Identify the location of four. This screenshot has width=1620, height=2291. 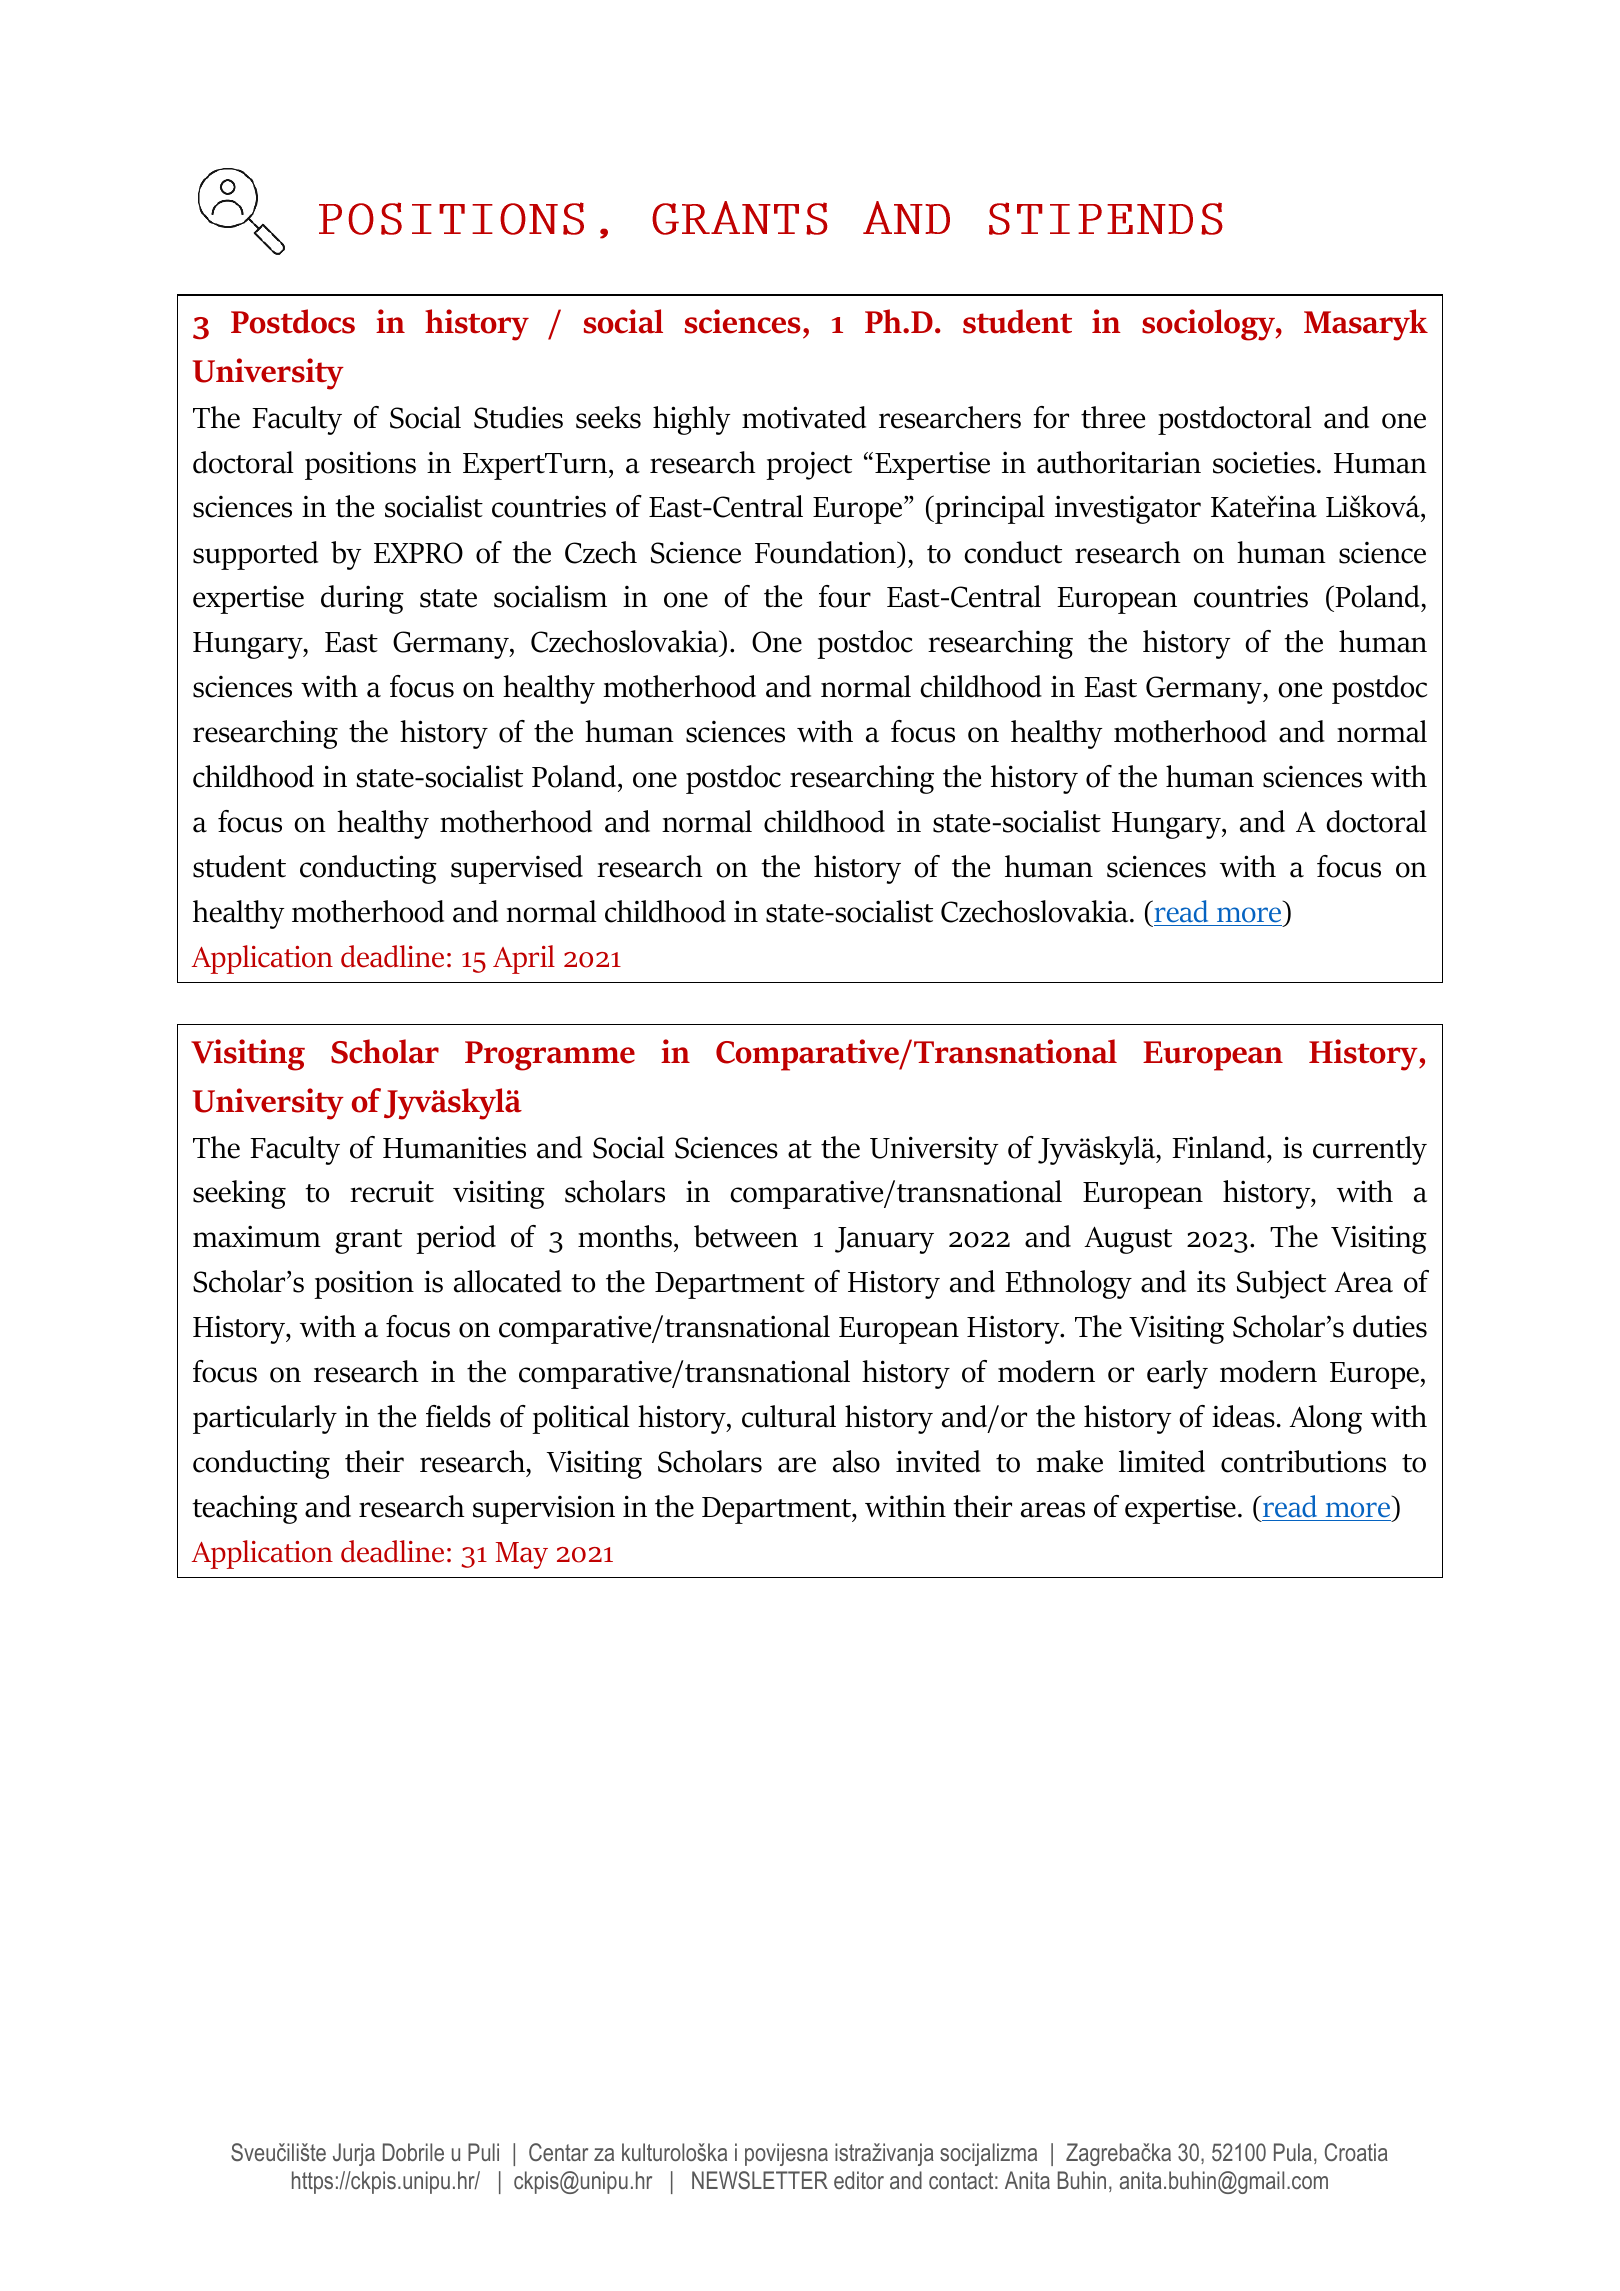
(845, 596).
